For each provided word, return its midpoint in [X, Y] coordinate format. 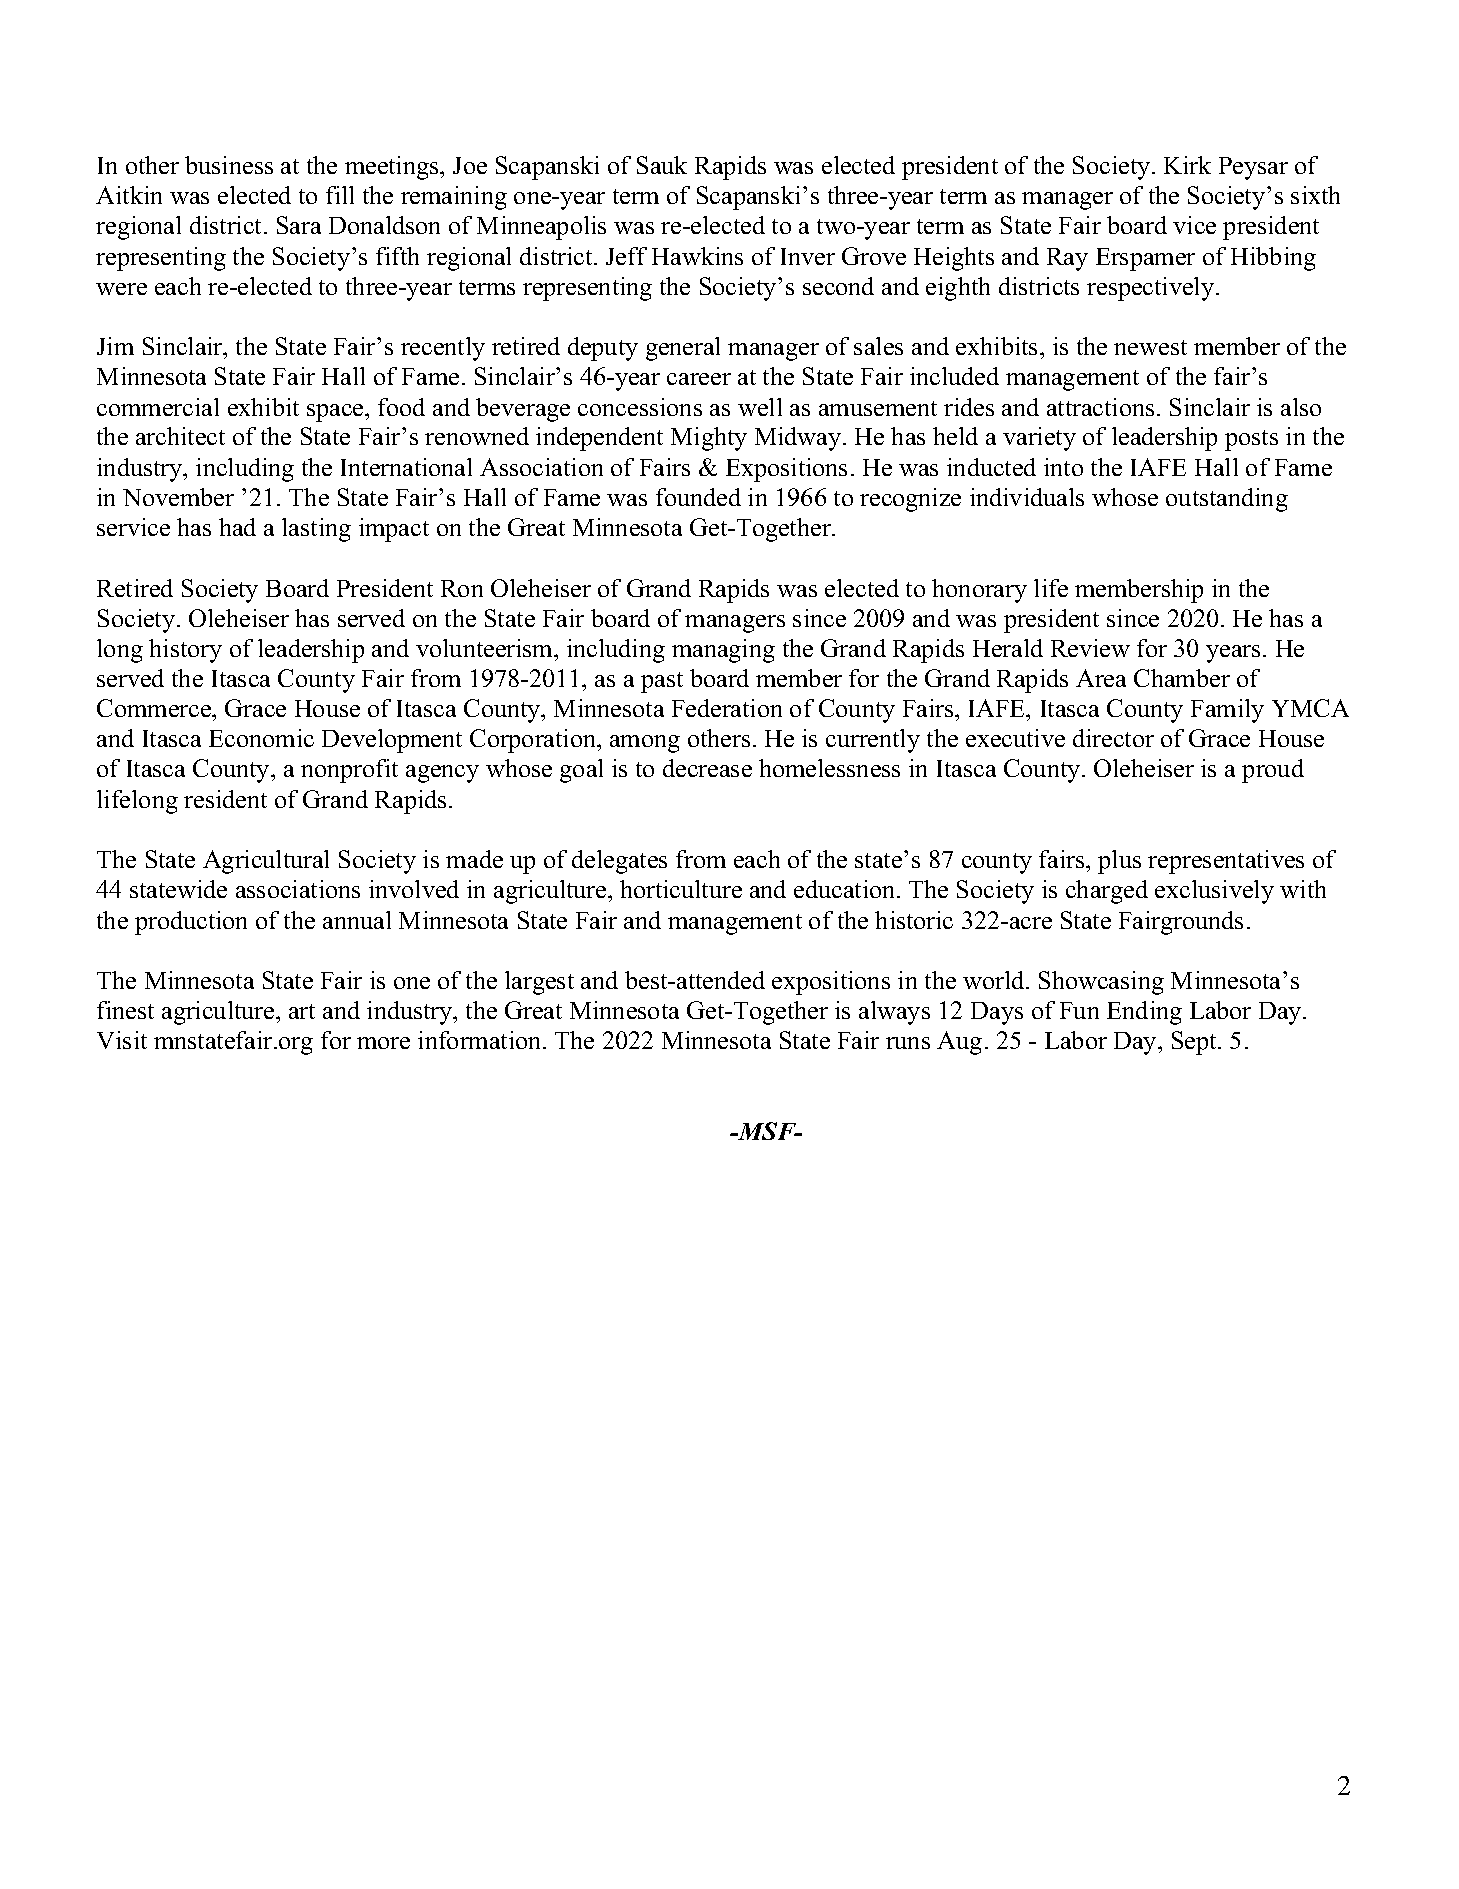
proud [1273, 771]
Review [1090, 648]
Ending [1144, 1013]
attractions [1100, 407]
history [185, 651]
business [229, 165]
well [760, 407]
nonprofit [349, 771]
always [894, 1013]
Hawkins [697, 256]
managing [723, 651]
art [302, 1011]
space [336, 413]
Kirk [1187, 165]
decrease [707, 768]
